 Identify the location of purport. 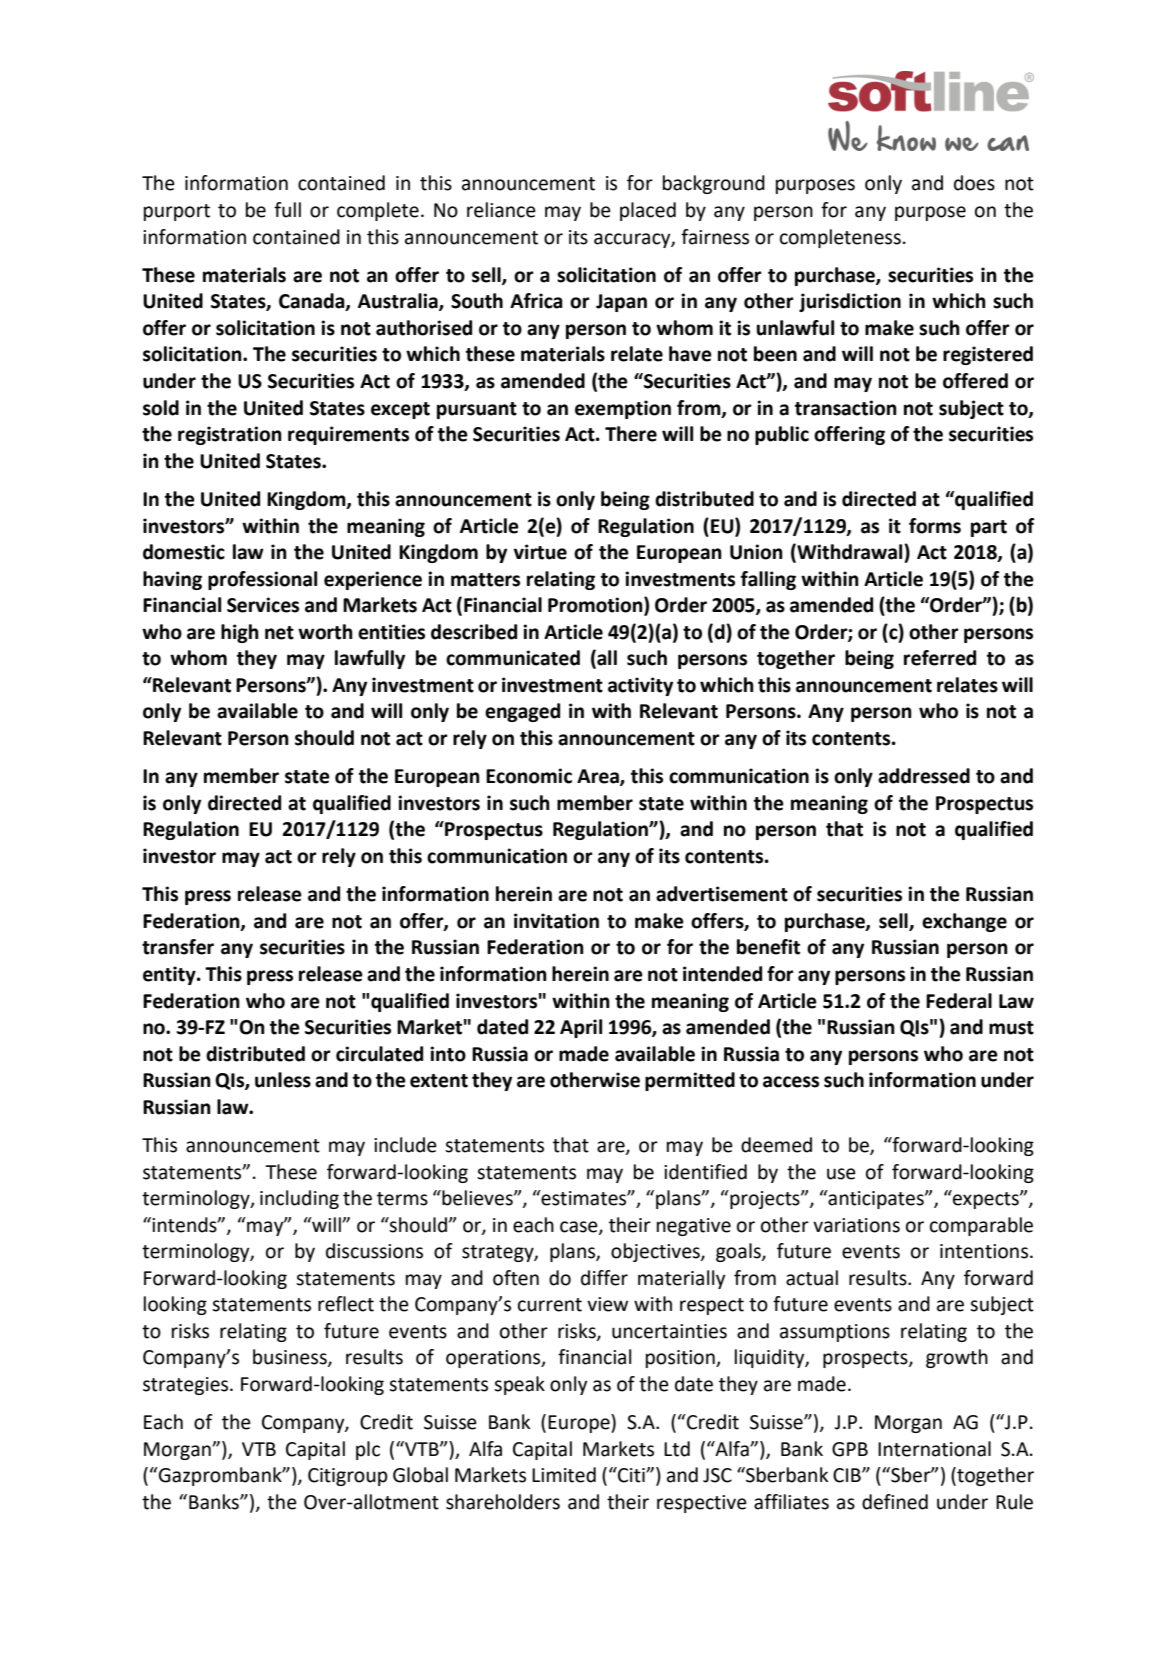
(177, 212).
